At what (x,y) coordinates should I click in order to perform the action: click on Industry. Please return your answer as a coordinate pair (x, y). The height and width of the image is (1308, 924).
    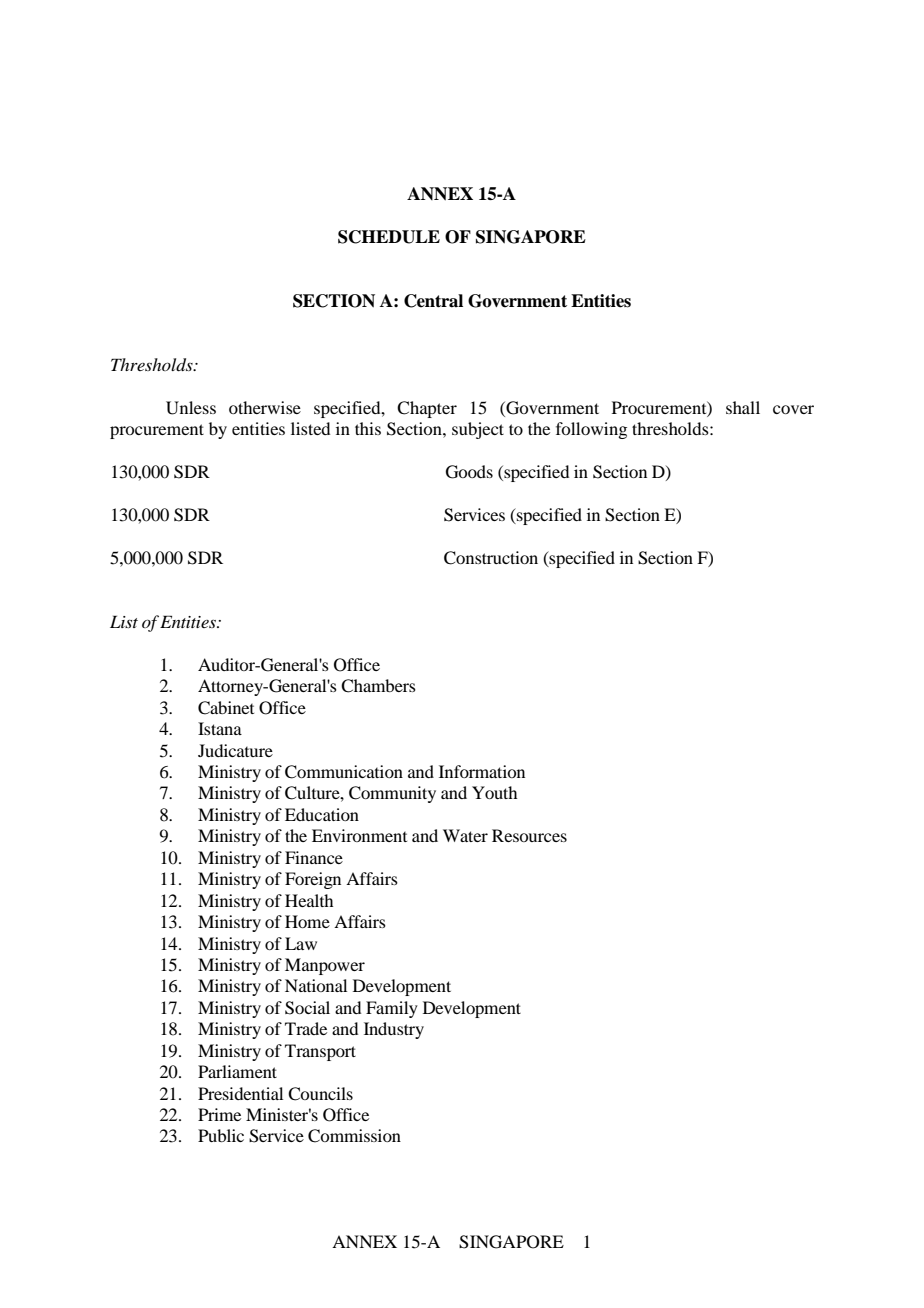
    Looking at the image, I should click on (394, 1030).
